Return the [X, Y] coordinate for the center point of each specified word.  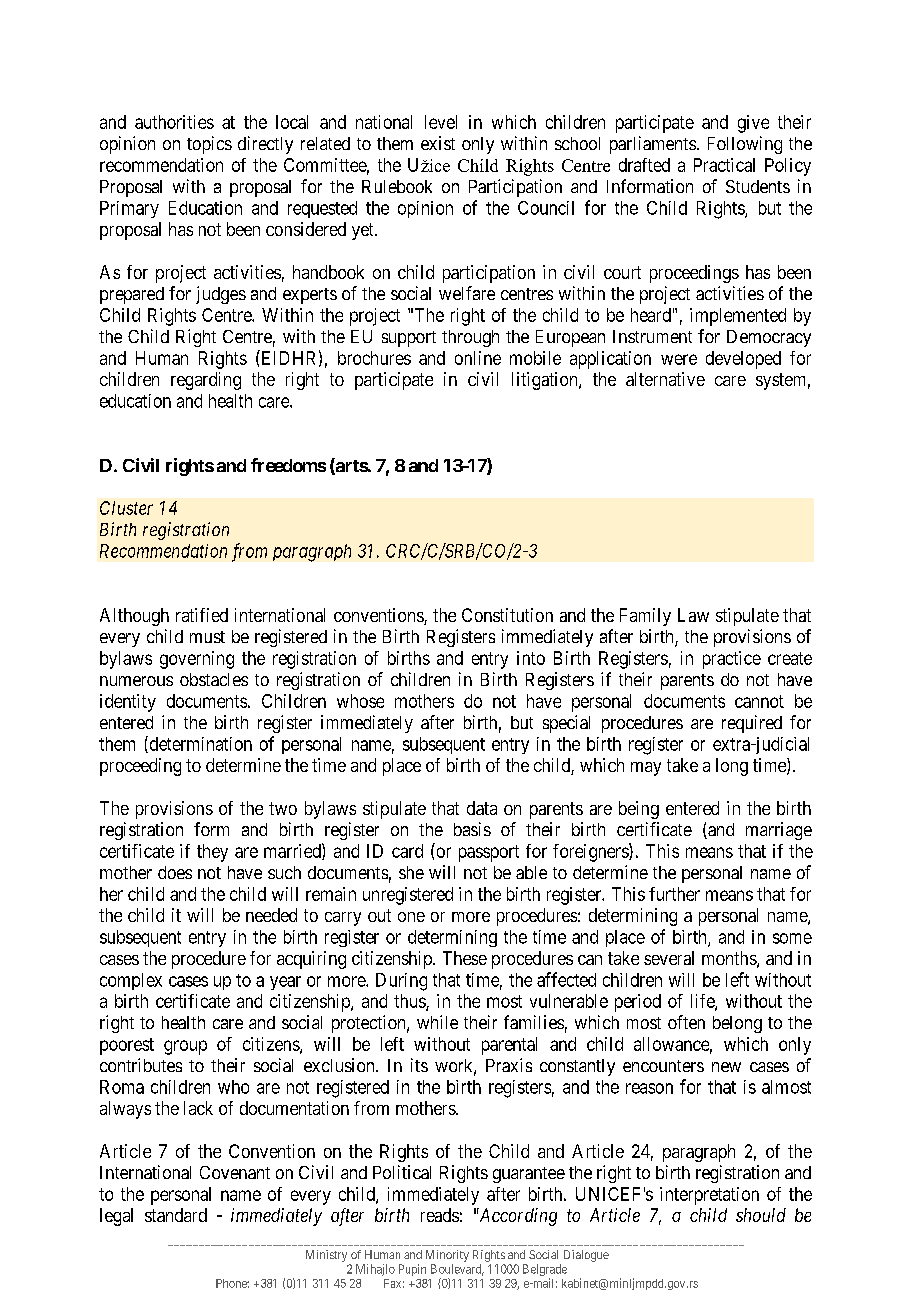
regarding [206, 381]
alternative [665, 379]
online [478, 358]
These [465, 958]
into [531, 658]
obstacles [214, 679]
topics [209, 145]
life [703, 1002]
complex [131, 981]
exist [438, 143]
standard [176, 1215]
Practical [724, 165]
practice [732, 660]
